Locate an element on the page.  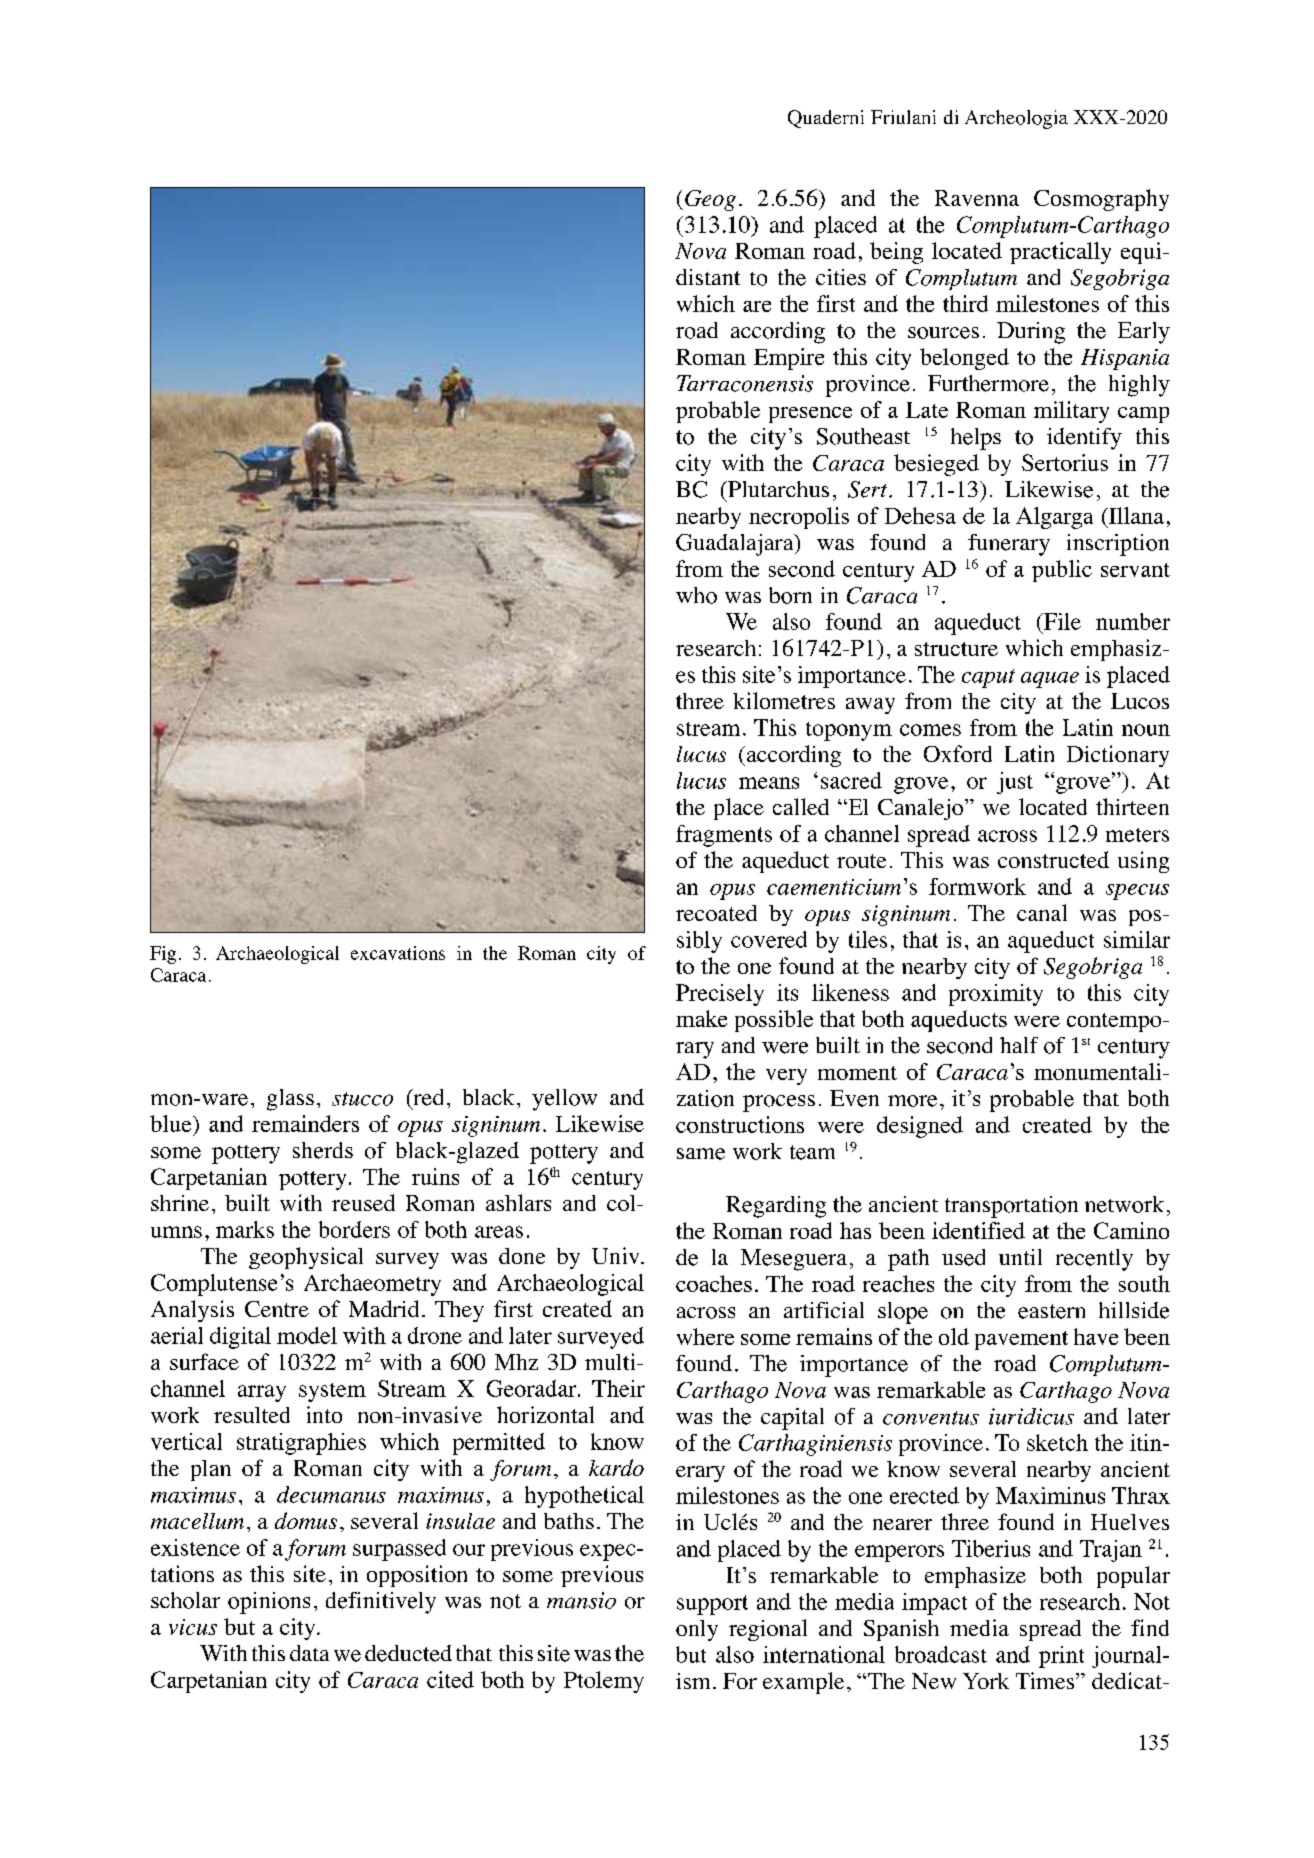
Precisely is located at coordinates (720, 995).
